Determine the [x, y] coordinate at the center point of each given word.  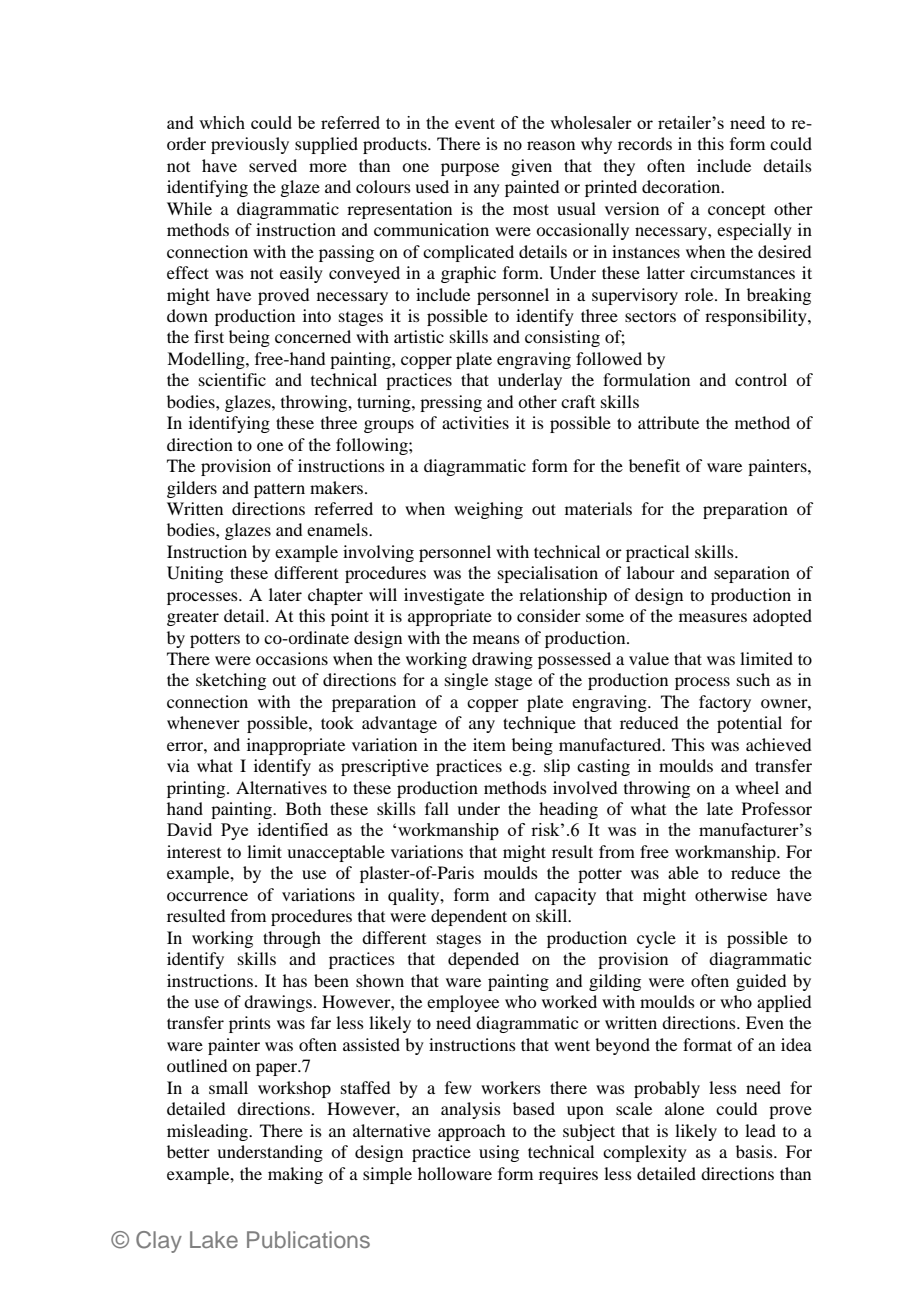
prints [250, 1024]
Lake [214, 1239]
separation [752, 574]
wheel [757, 787]
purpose [470, 169]
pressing [451, 403]
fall [437, 808]
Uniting [195, 574]
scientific [232, 379]
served [273, 165]
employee [463, 1003]
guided [761, 982]
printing [197, 789]
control [761, 379]
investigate [444, 596]
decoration [682, 186]
